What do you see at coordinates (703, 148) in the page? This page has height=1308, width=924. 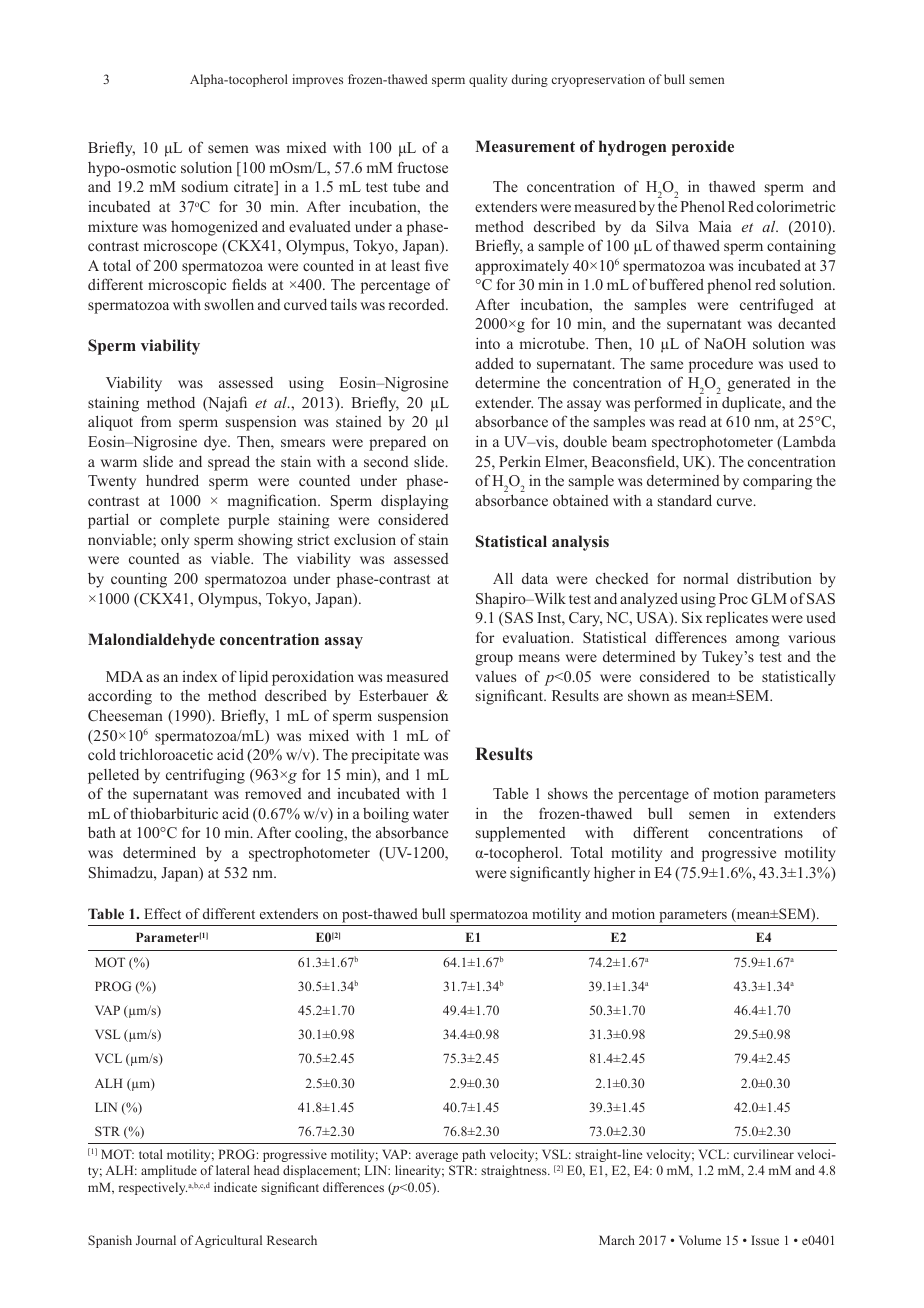 I see `peroxide` at bounding box center [703, 148].
